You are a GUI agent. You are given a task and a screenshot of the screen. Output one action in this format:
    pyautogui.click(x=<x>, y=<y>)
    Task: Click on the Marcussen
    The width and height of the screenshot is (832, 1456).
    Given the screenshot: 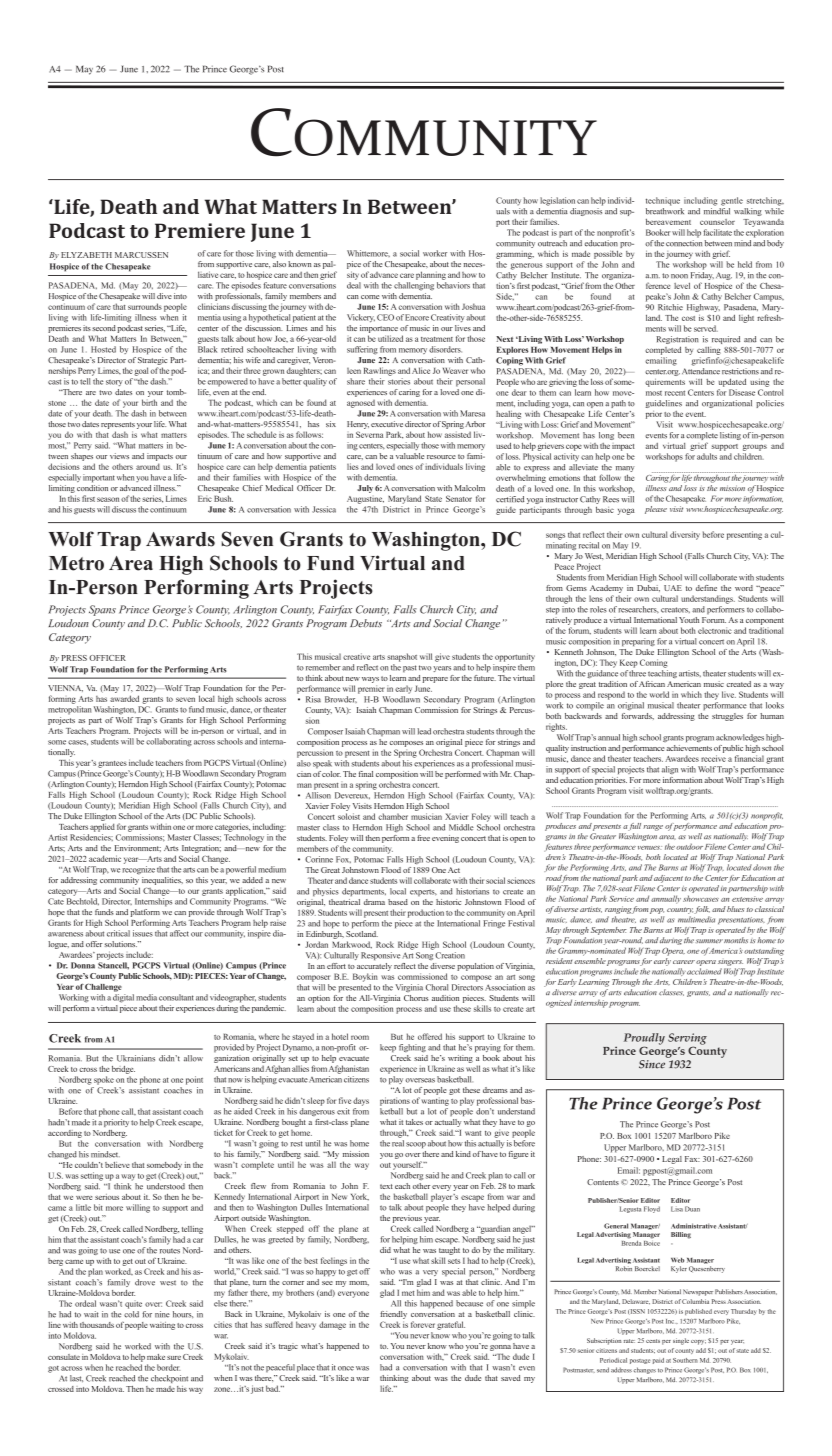 What is the action you would take?
    pyautogui.click(x=141, y=255)
